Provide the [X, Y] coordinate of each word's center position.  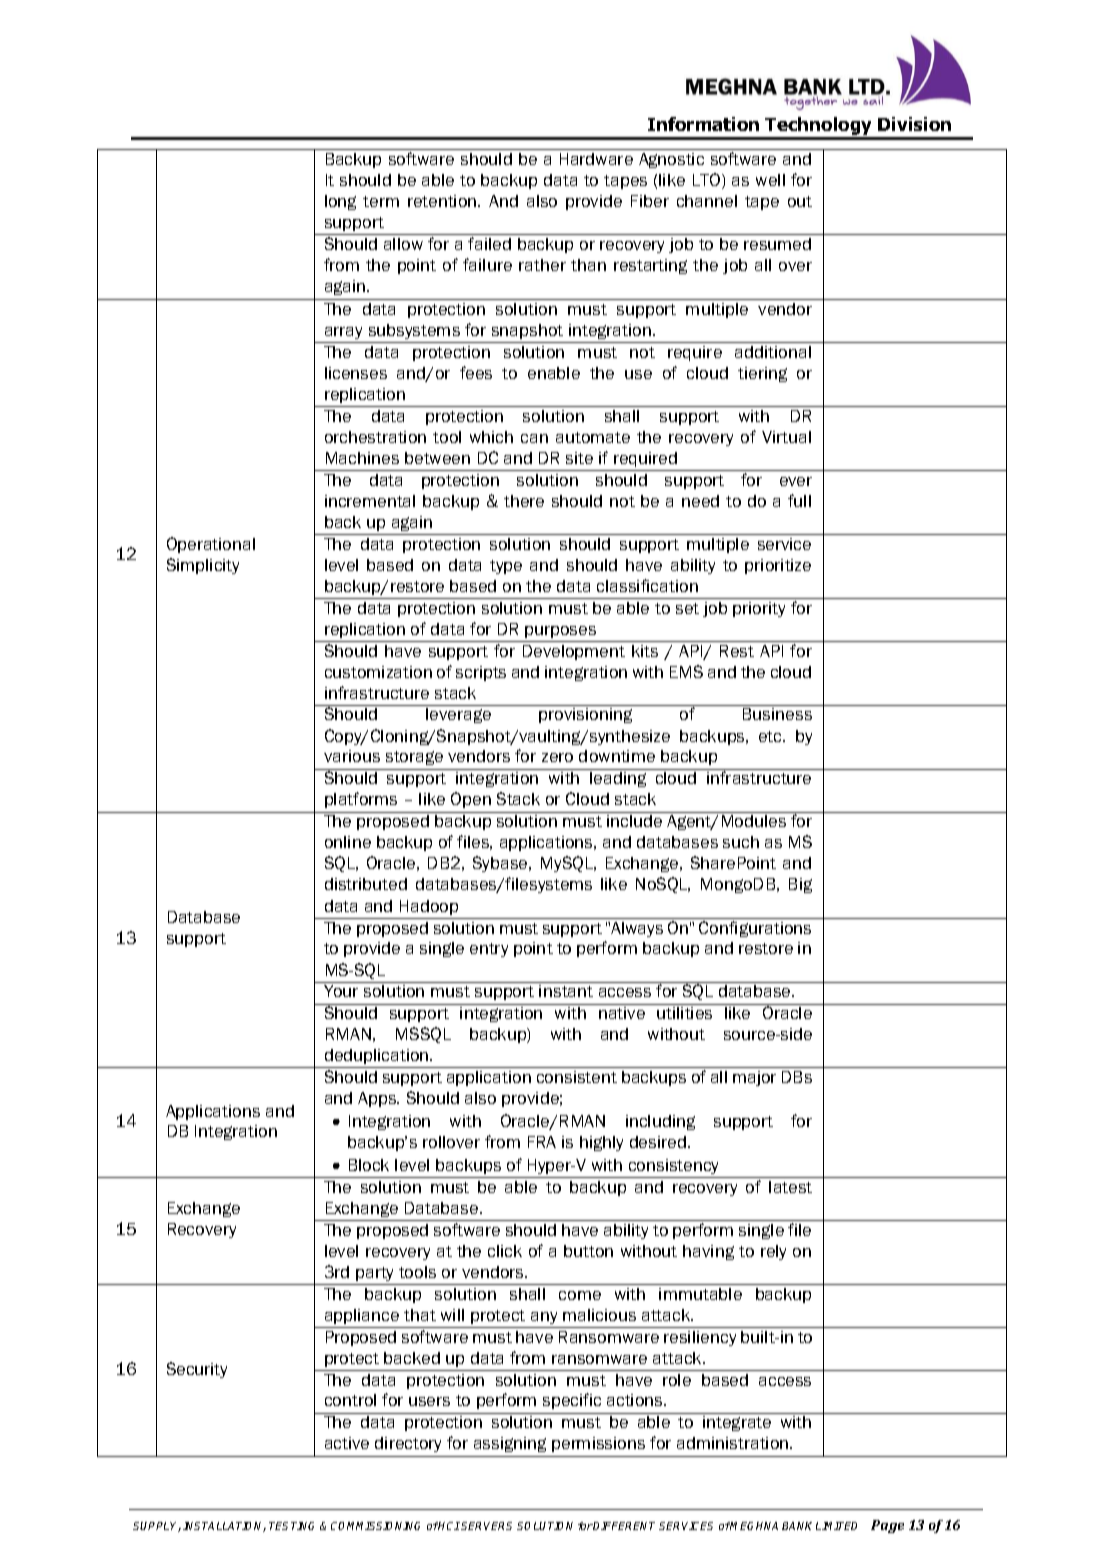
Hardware [596, 159]
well [770, 180]
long [340, 202]
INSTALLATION [224, 1527]
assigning [510, 1444]
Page [887, 1526]
